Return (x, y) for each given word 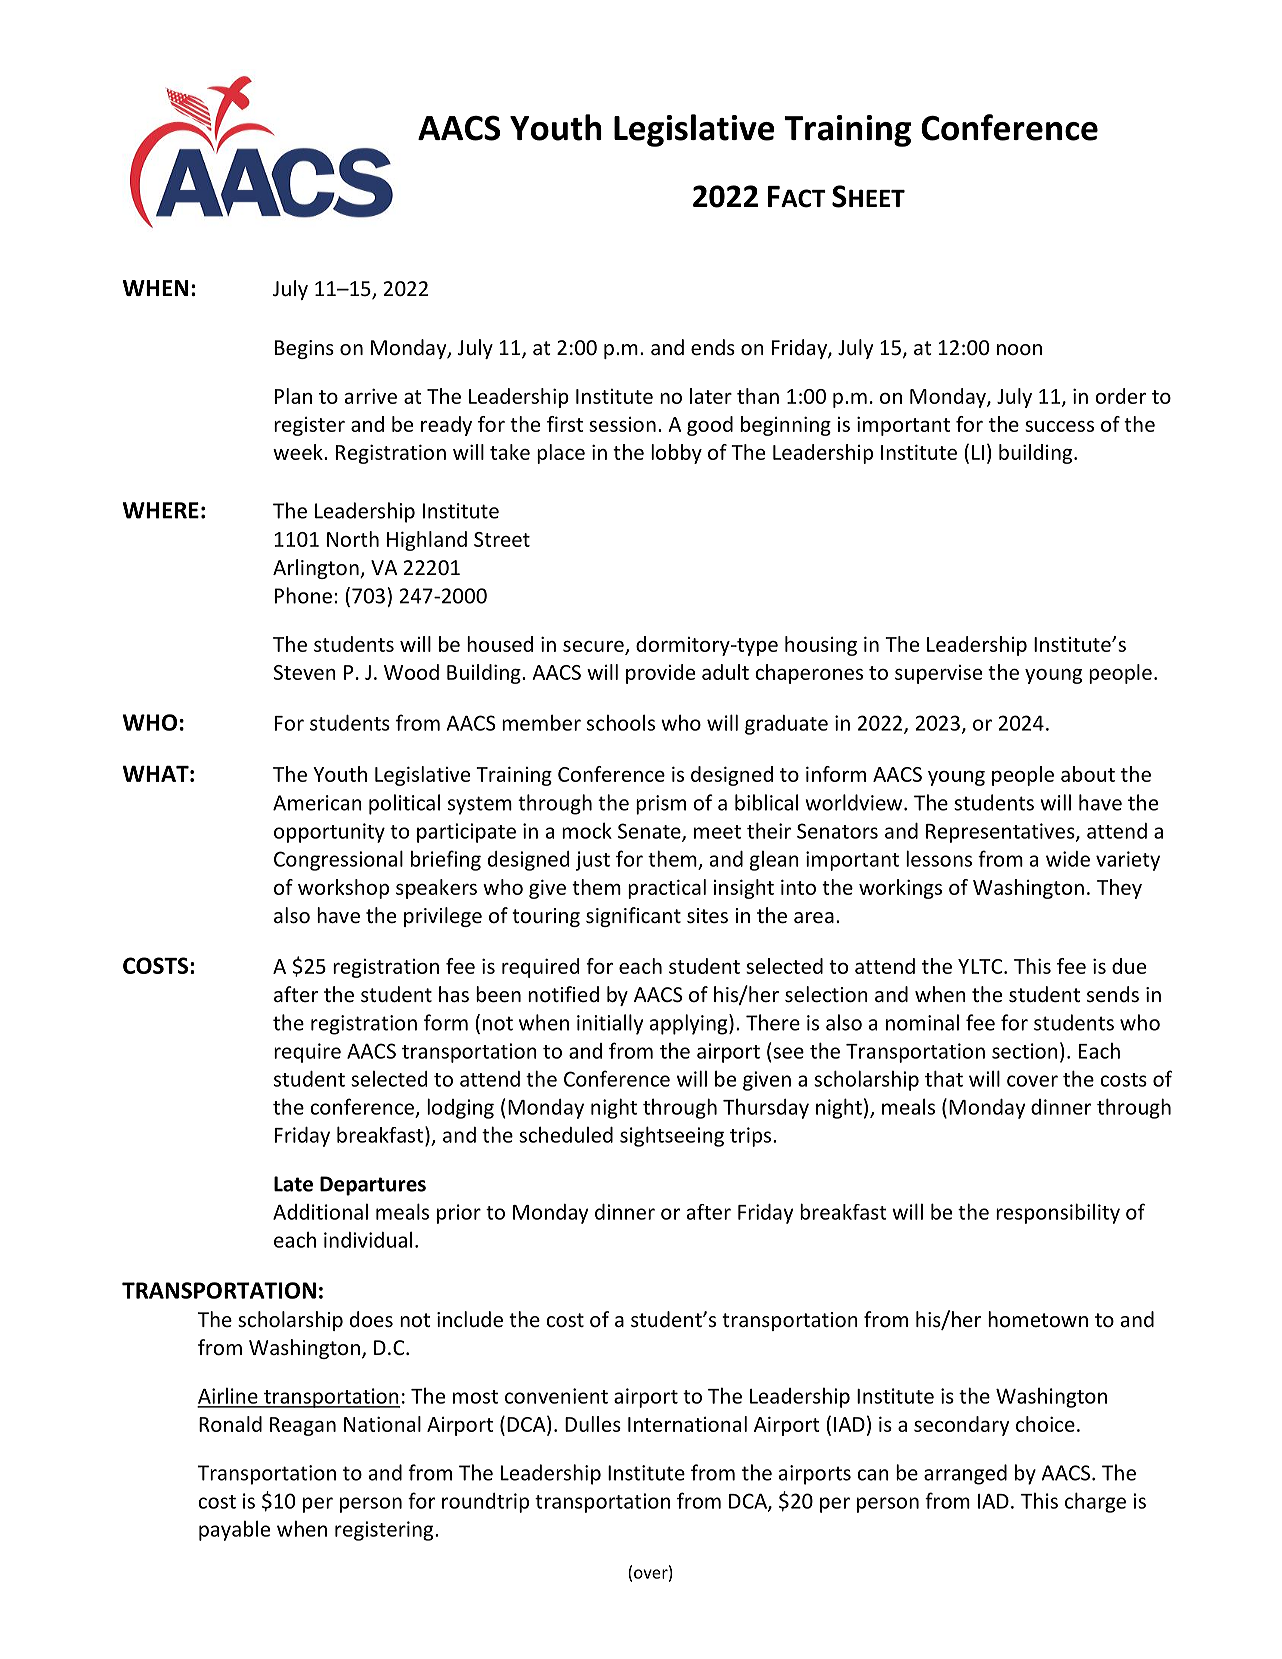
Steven (305, 672)
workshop (343, 889)
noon (1019, 350)
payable (234, 1530)
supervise (938, 674)
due (1129, 966)
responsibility (1058, 1213)
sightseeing (672, 1136)
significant (633, 917)
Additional (320, 1212)
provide (660, 674)
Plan (293, 396)
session (622, 424)
